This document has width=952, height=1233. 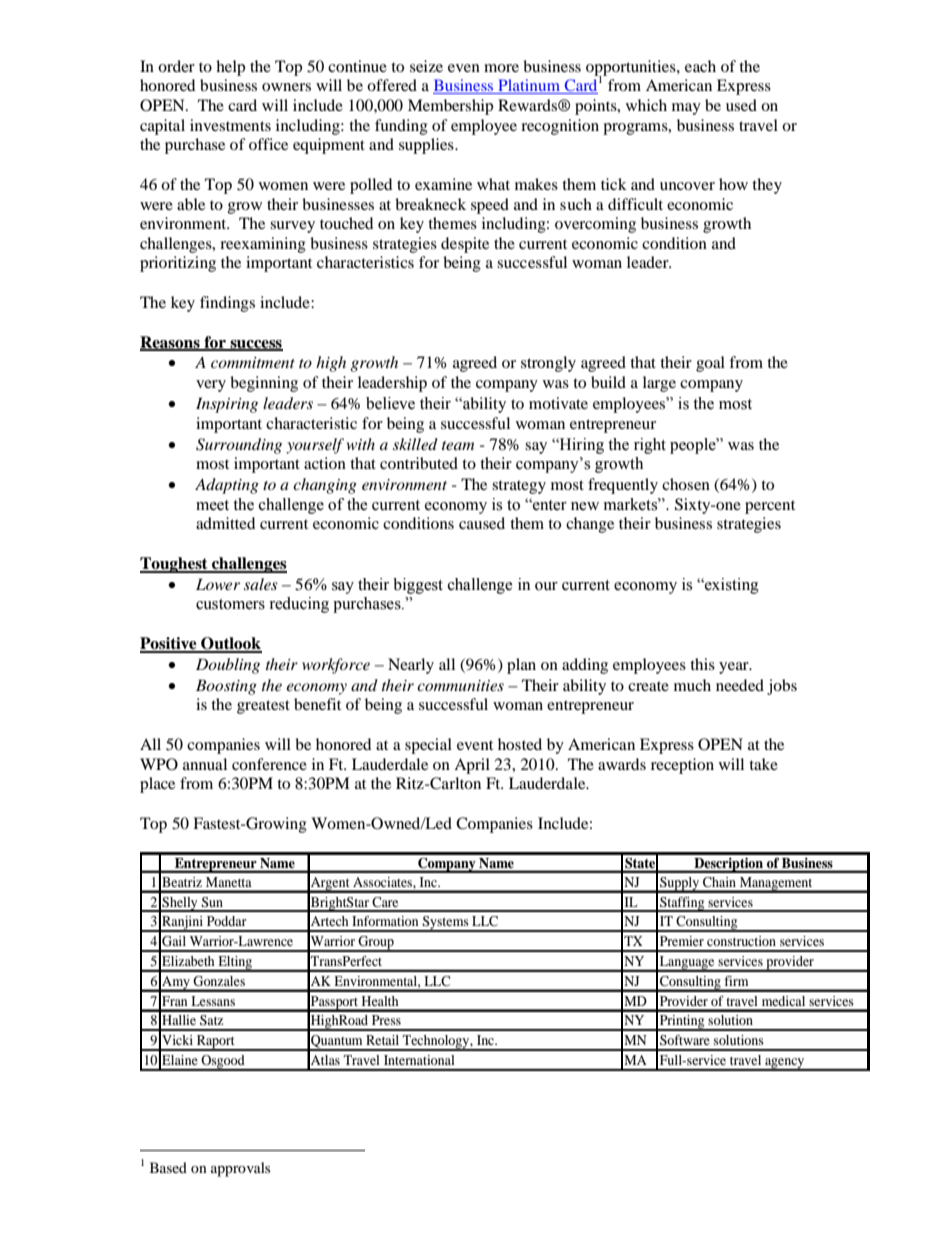 I want to click on April, so click(x=472, y=766).
